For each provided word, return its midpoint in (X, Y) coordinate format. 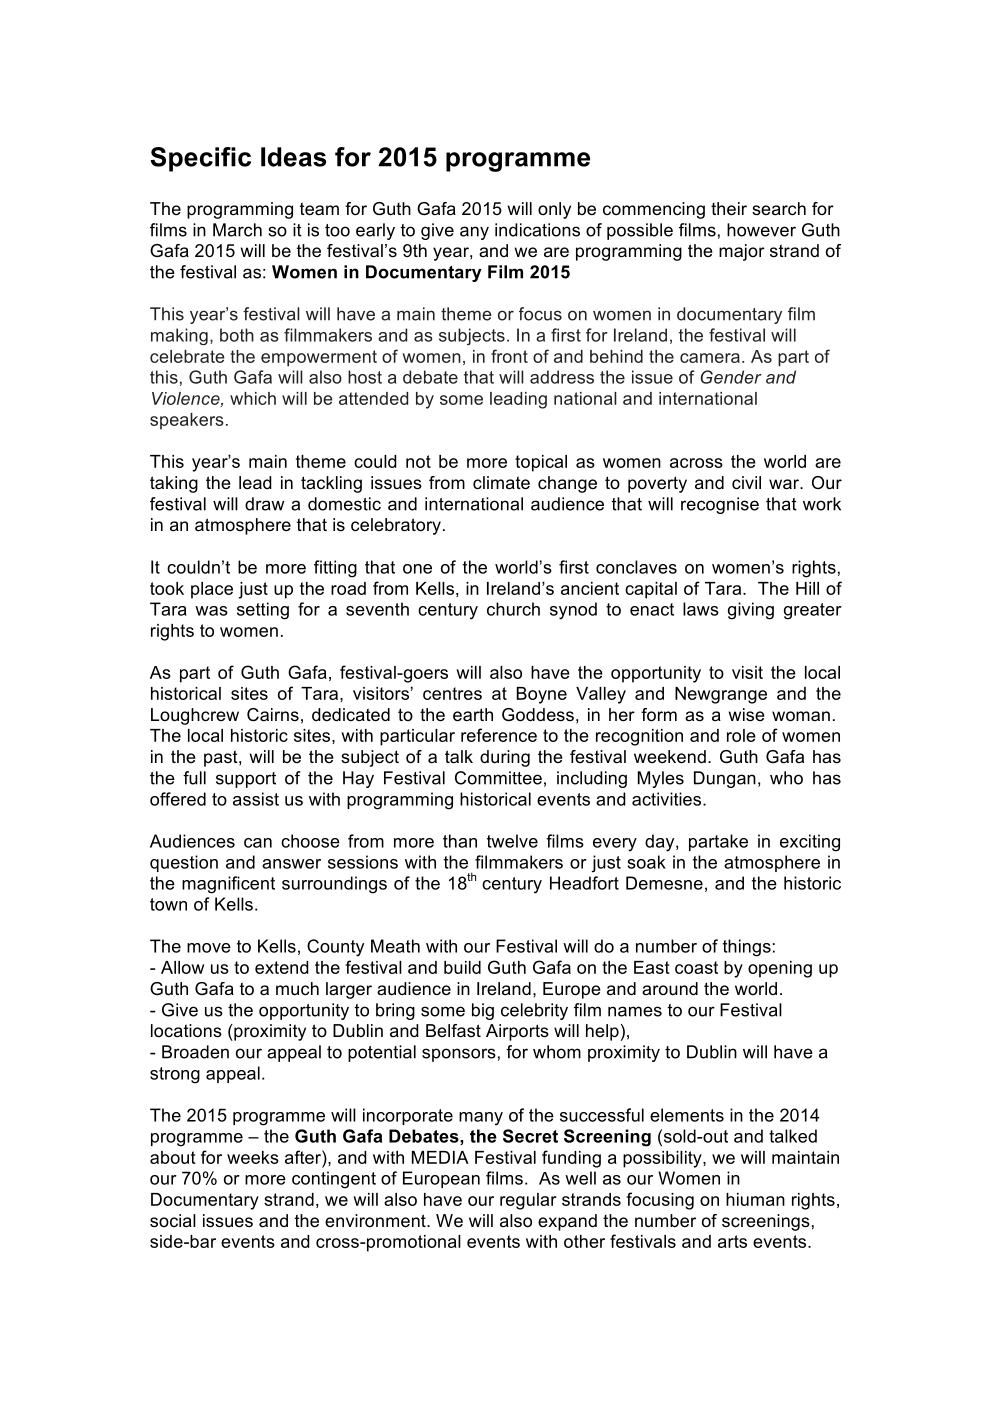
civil (746, 482)
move (209, 948)
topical (541, 463)
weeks (253, 1157)
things (747, 948)
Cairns (273, 715)
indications (537, 230)
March (237, 230)
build (462, 967)
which (253, 398)
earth (473, 715)
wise (746, 715)
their (729, 209)
